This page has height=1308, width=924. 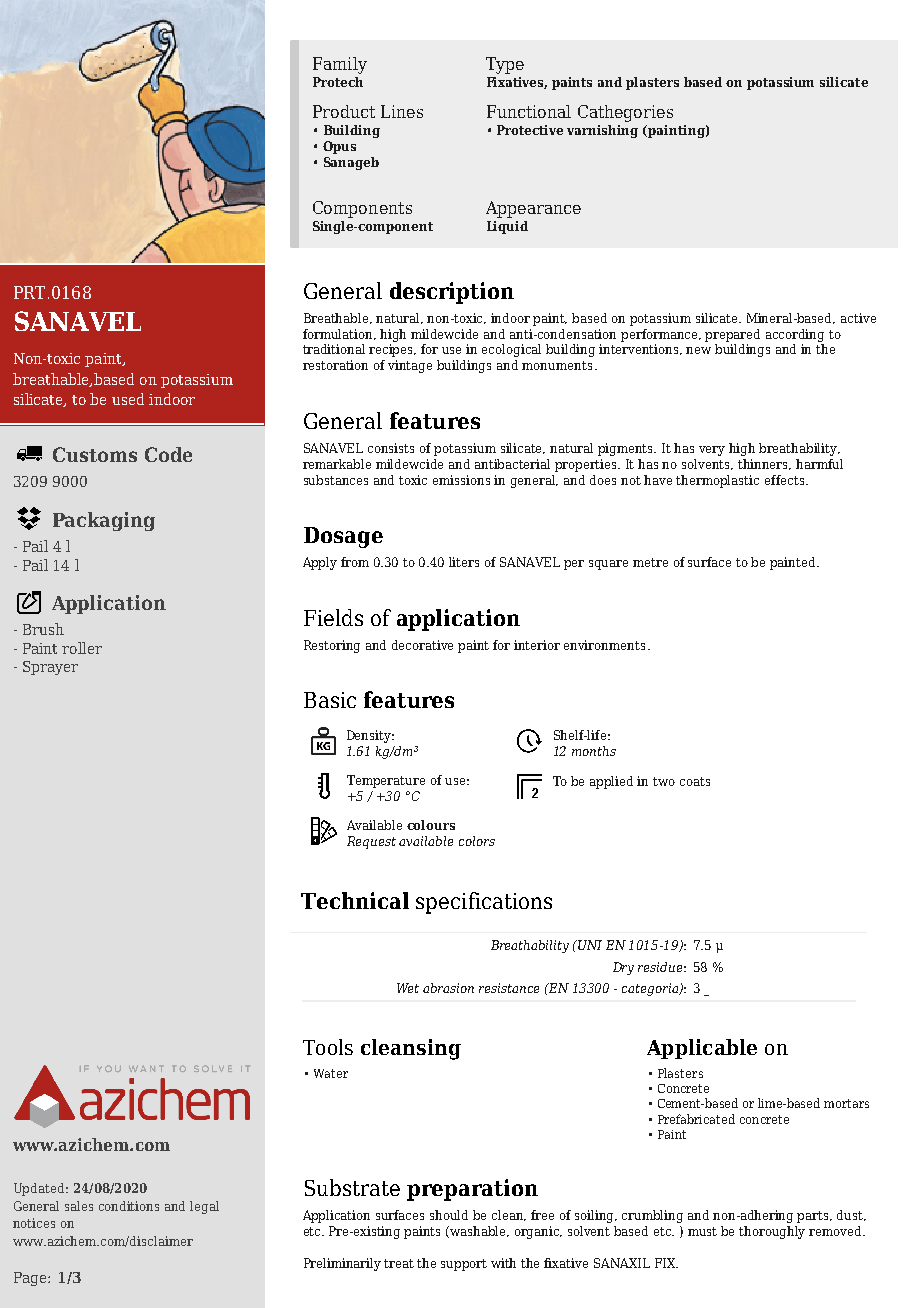 What do you see at coordinates (344, 111) in the page?
I see `Product` at bounding box center [344, 111].
